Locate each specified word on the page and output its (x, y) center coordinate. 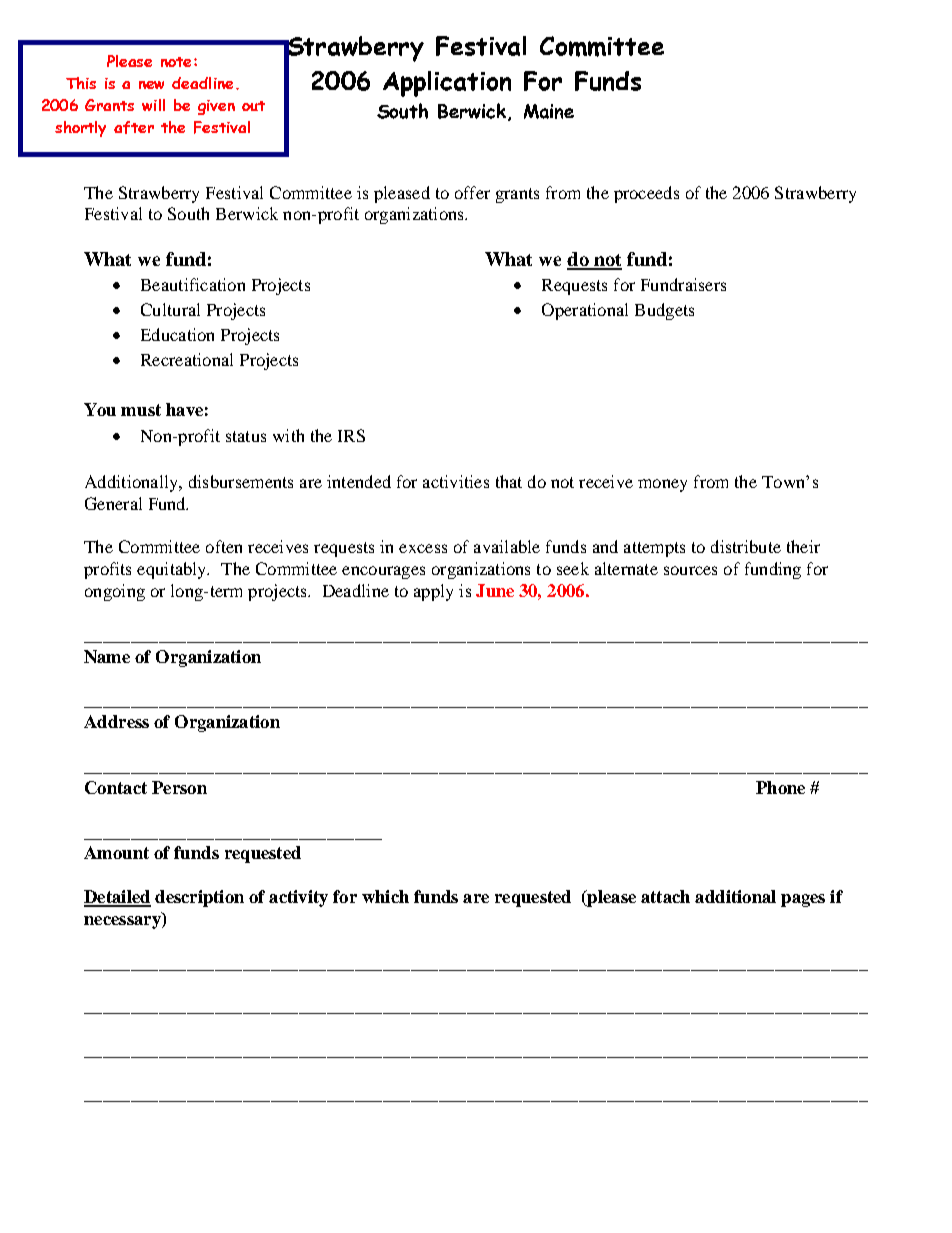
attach (665, 896)
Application (447, 84)
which (385, 896)
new (151, 85)
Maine (549, 111)
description (199, 898)
